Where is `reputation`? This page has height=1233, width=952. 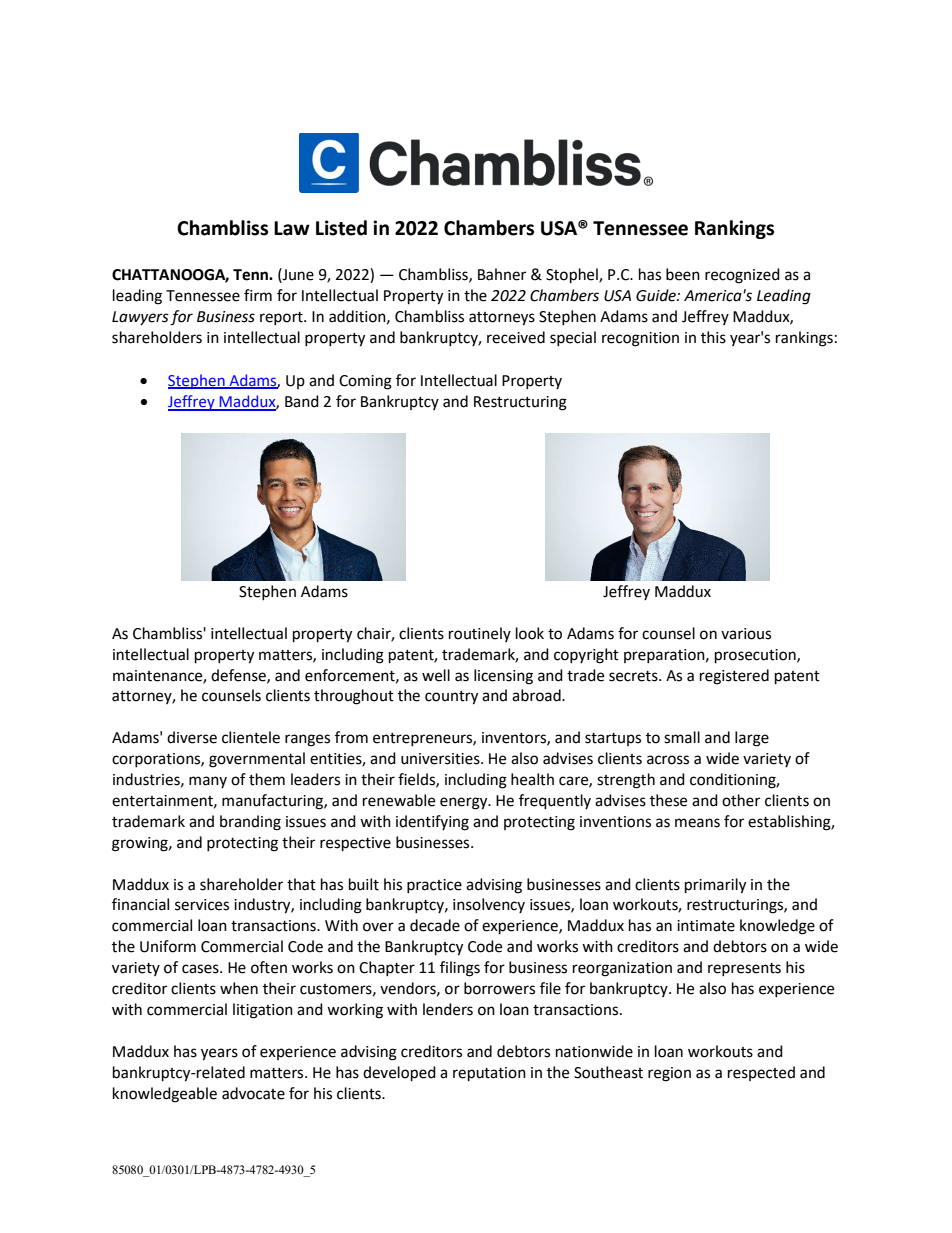
reputation is located at coordinates (489, 1074).
